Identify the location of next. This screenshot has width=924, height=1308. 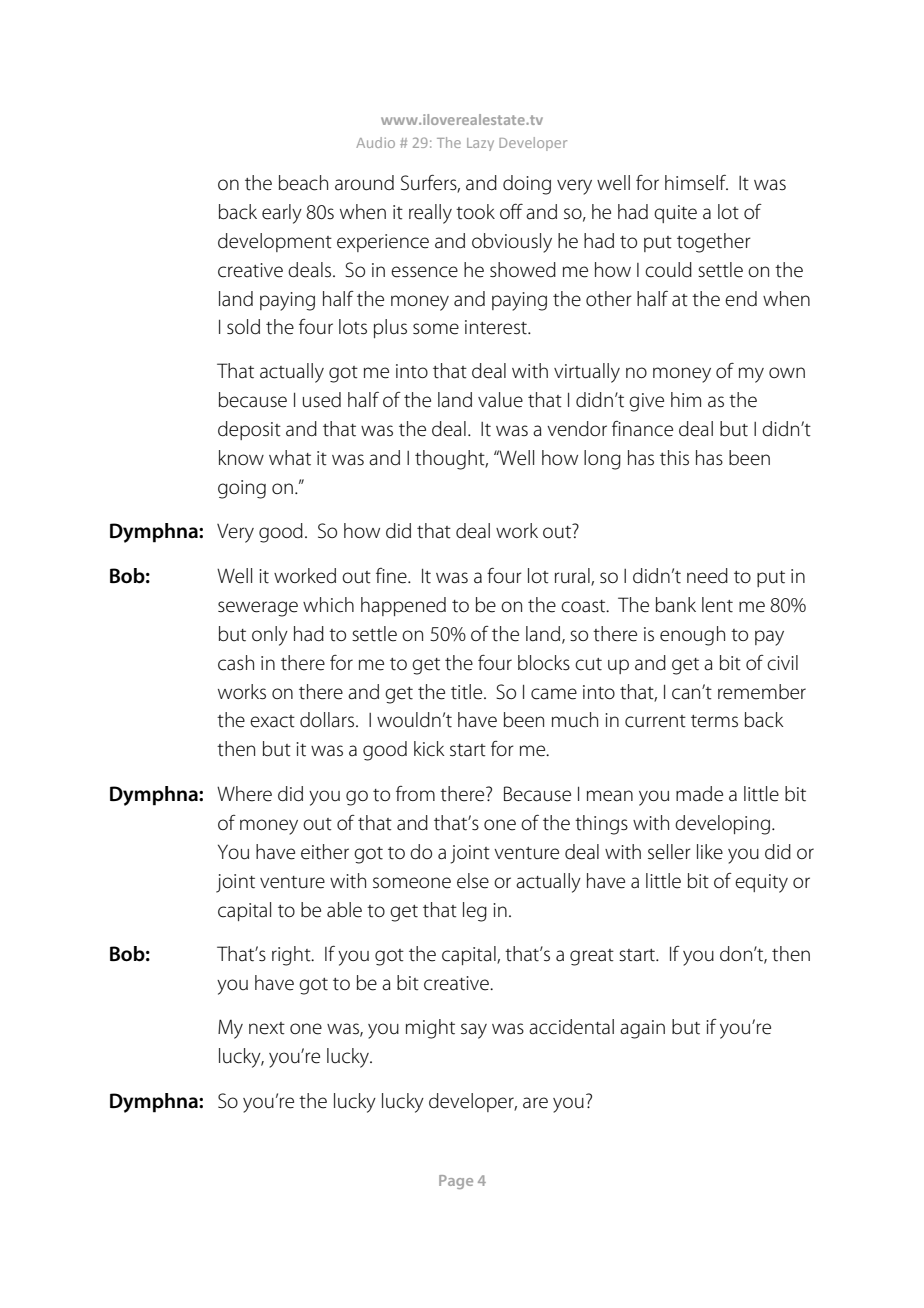
(267, 1028).
